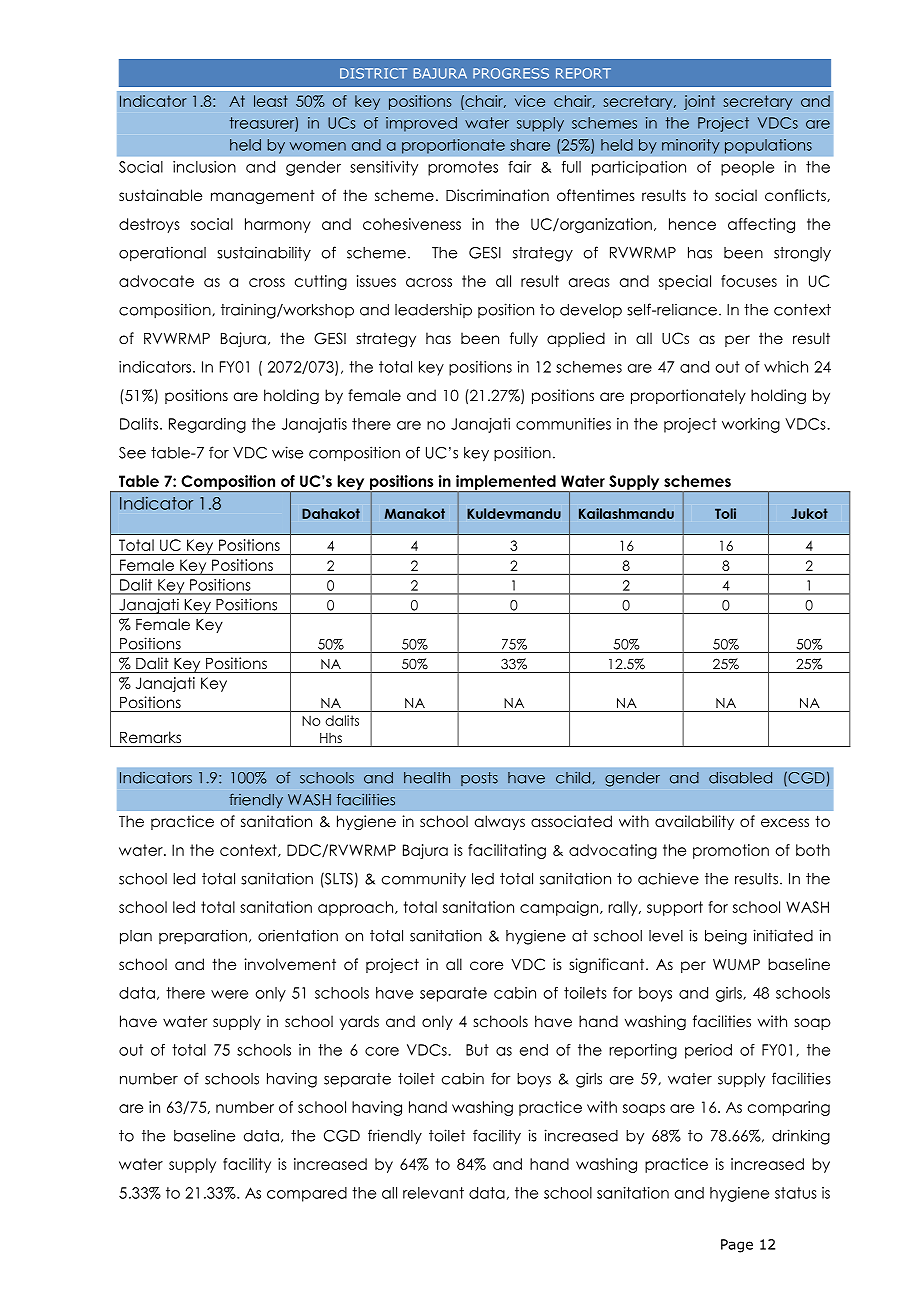  I want to click on leadership, so click(433, 310).
